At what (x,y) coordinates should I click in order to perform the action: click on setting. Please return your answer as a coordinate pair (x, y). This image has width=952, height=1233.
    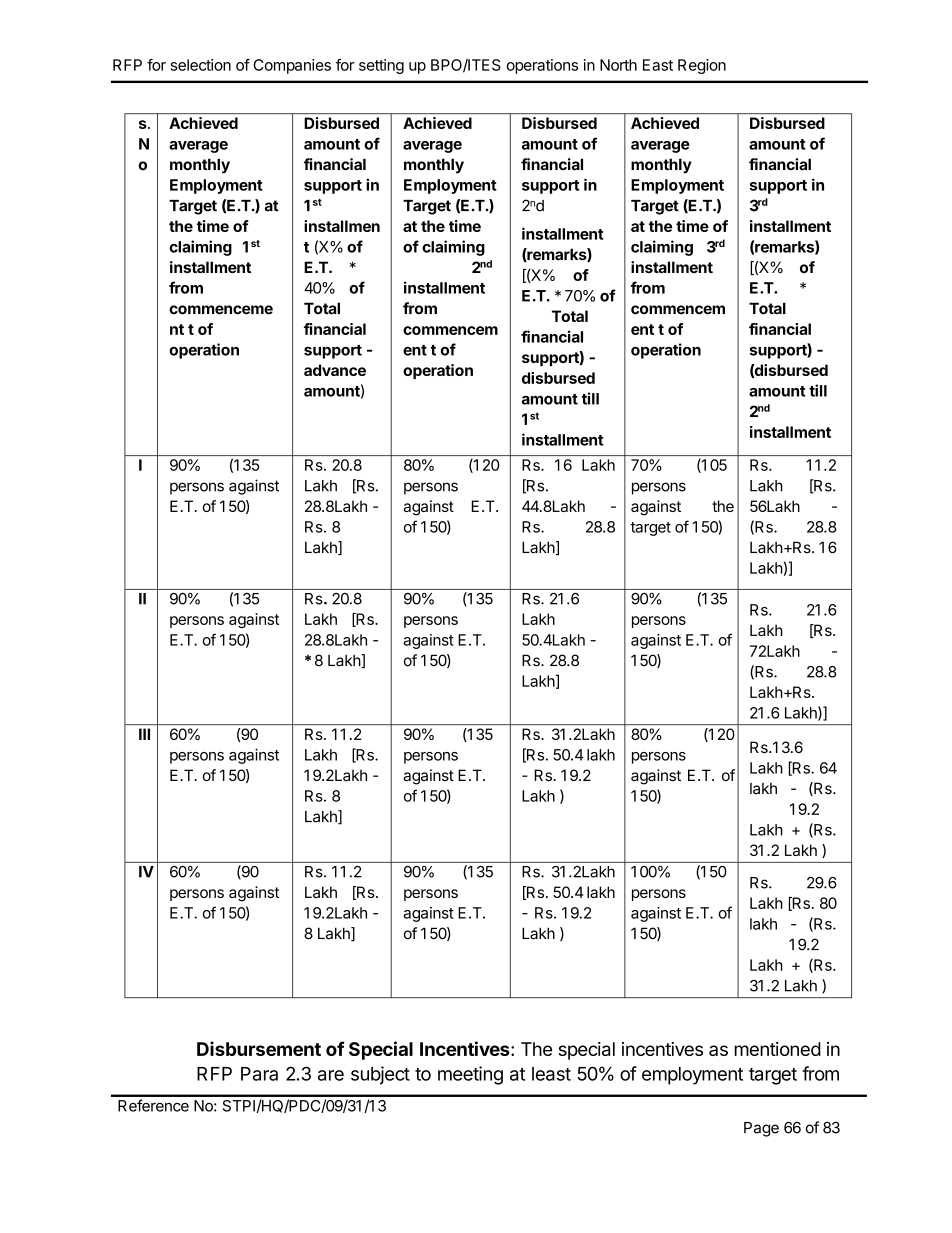
    Looking at the image, I should click on (381, 66).
